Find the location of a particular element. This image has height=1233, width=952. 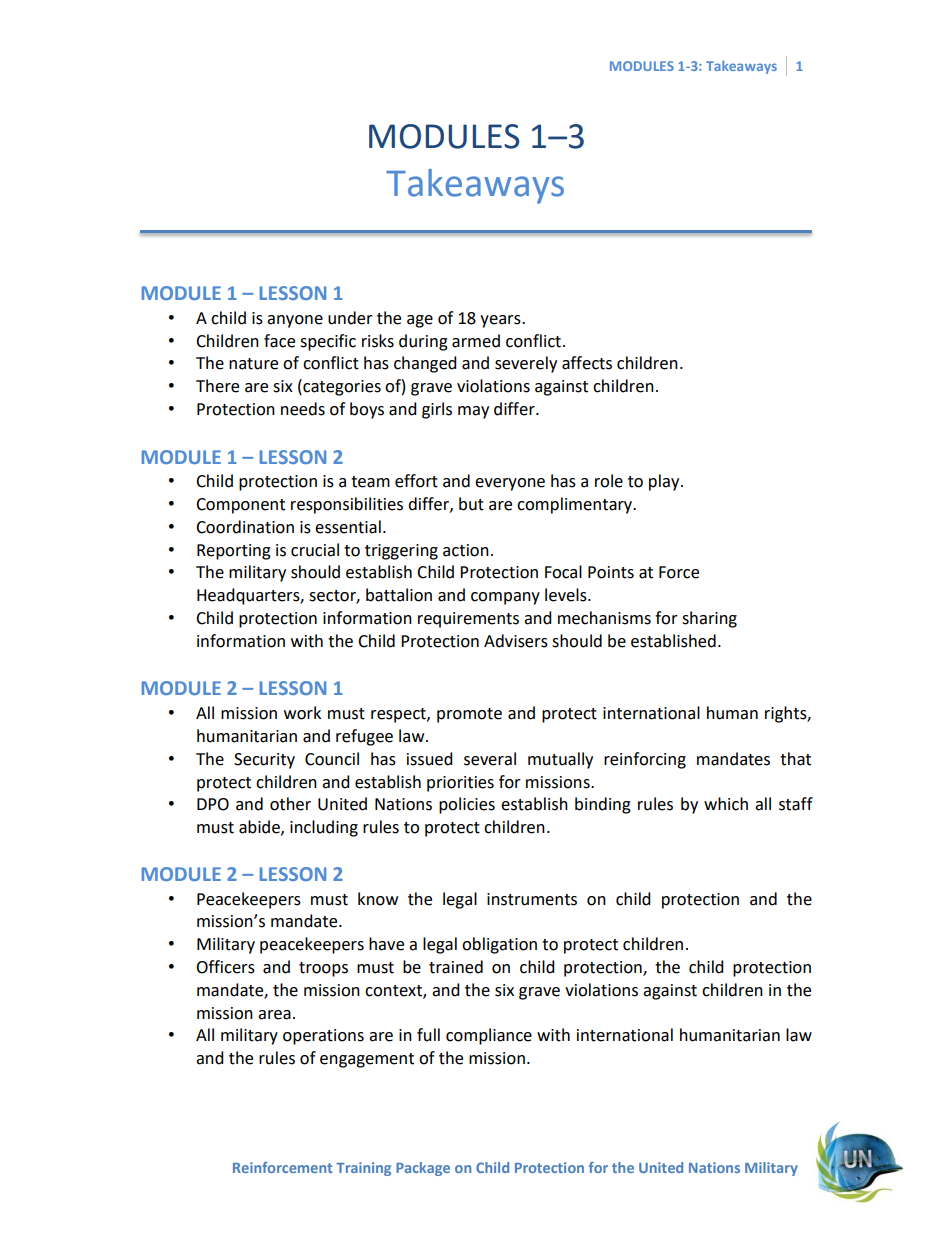

which is located at coordinates (726, 804).
